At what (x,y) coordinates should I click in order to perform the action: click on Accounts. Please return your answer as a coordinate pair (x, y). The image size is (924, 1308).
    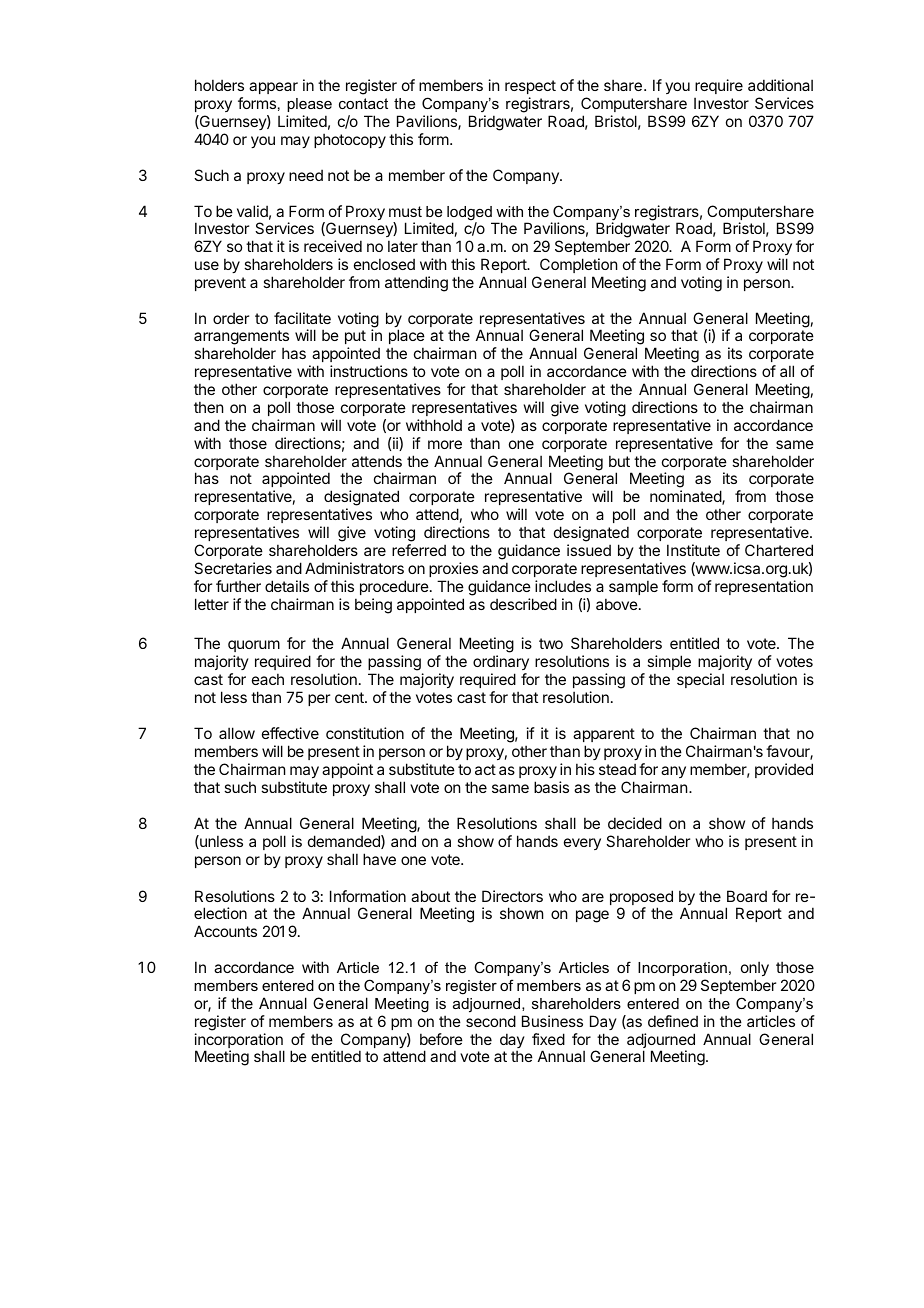
    Looking at the image, I should click on (225, 931).
